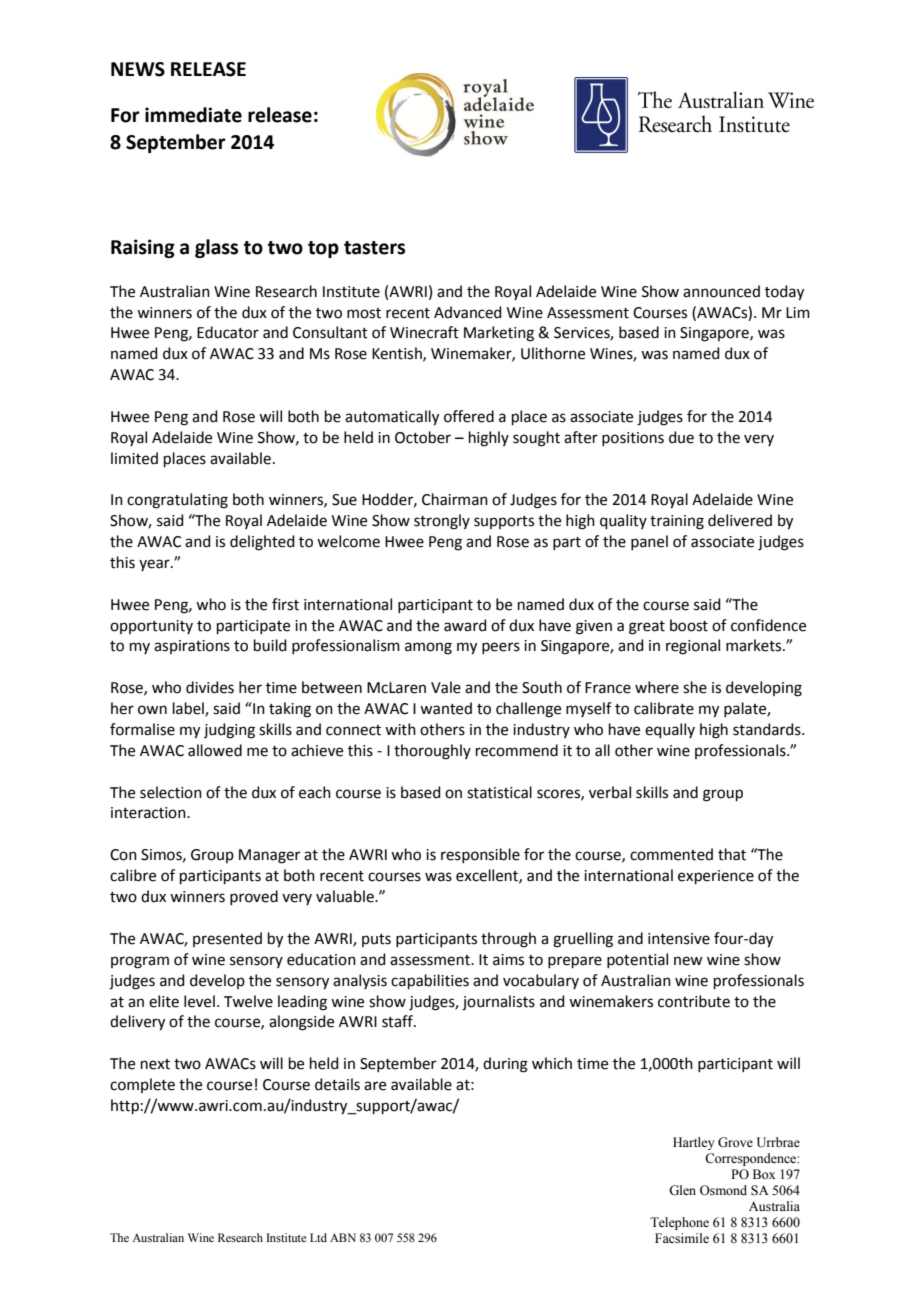  Describe the element at coordinates (193, 115) in the screenshot. I see `immediate` at that location.
